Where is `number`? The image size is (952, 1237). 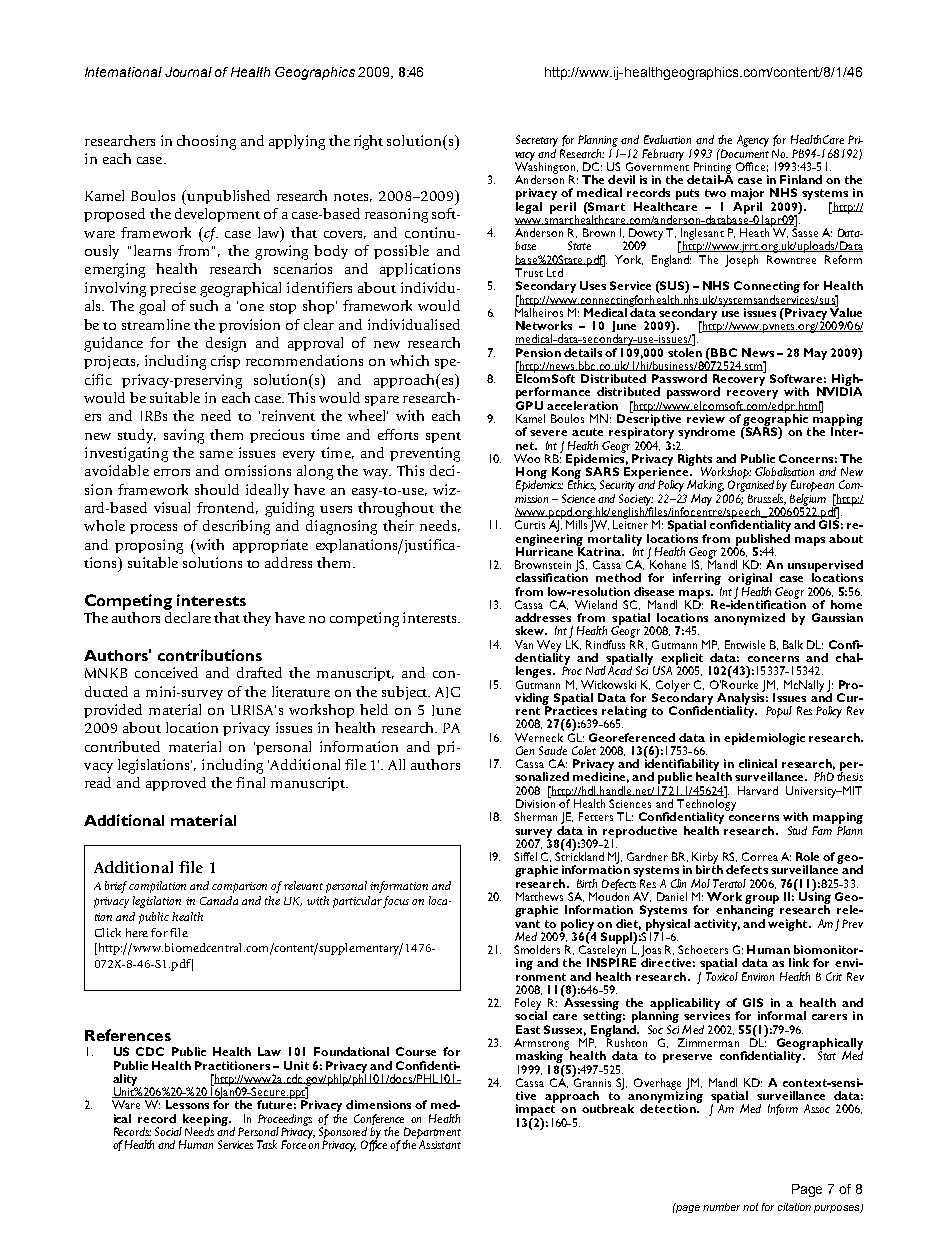 number is located at coordinates (721, 1207).
